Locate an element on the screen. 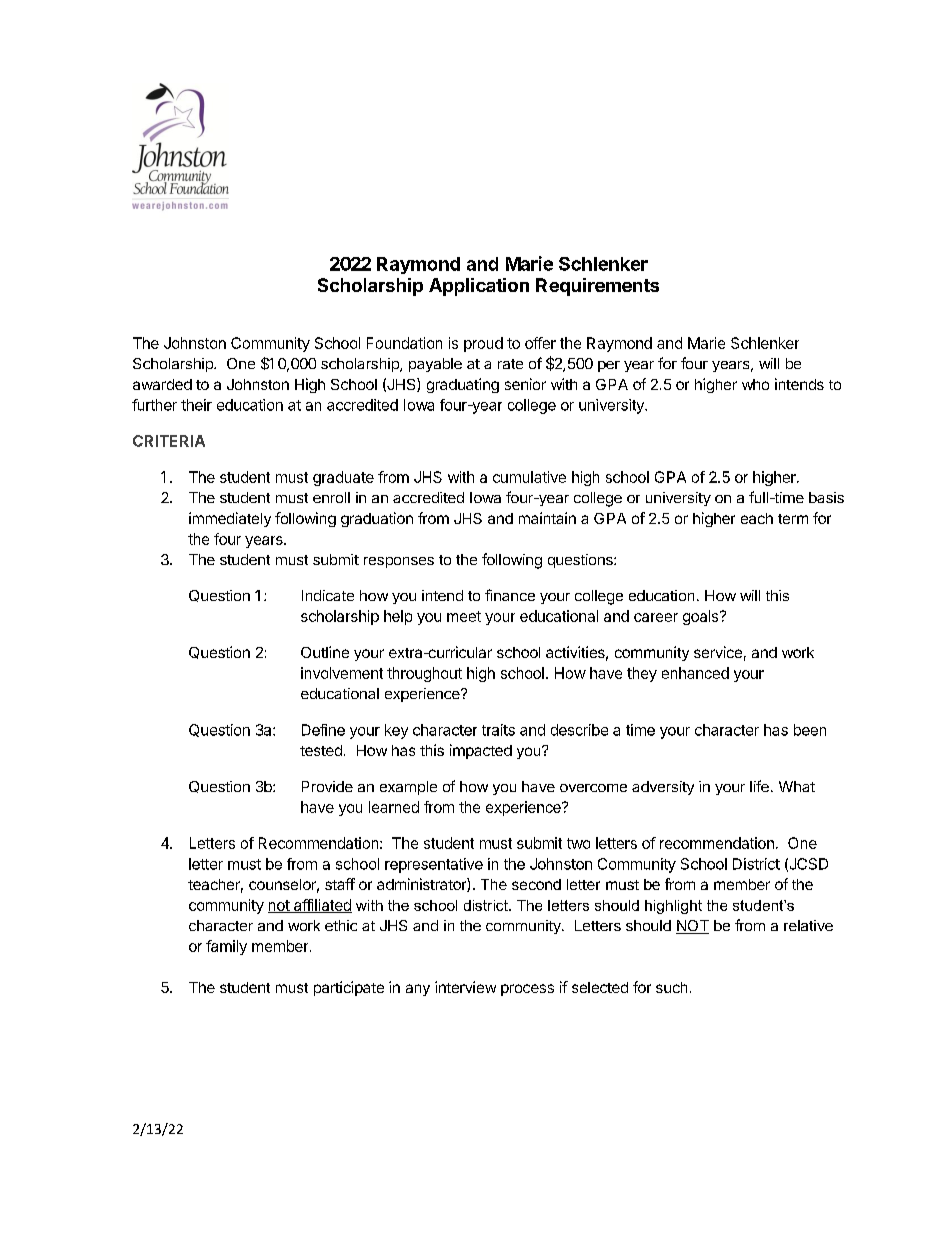 The image size is (952, 1233). immediately is located at coordinates (230, 519).
